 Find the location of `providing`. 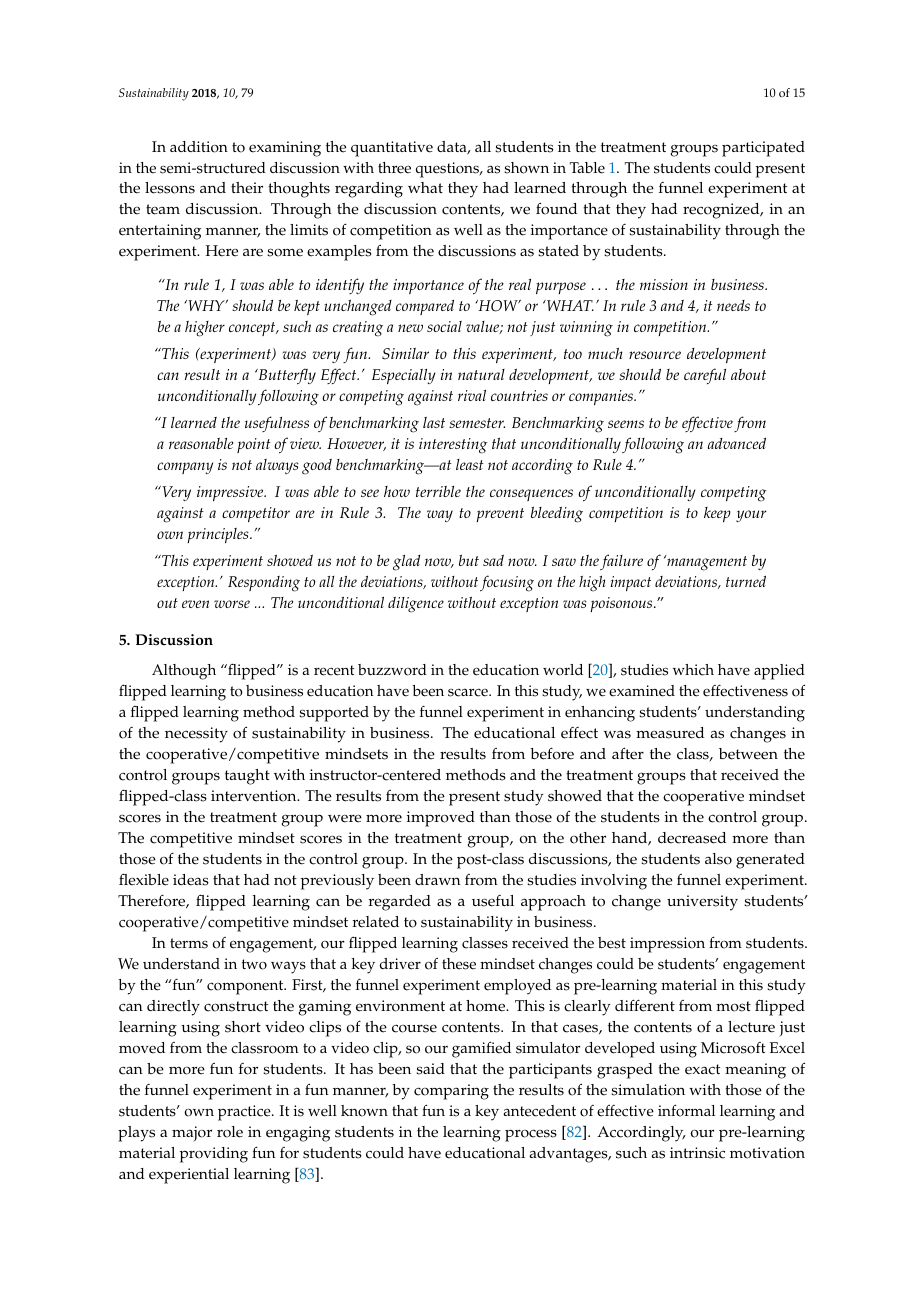

providing is located at coordinates (214, 1155).
